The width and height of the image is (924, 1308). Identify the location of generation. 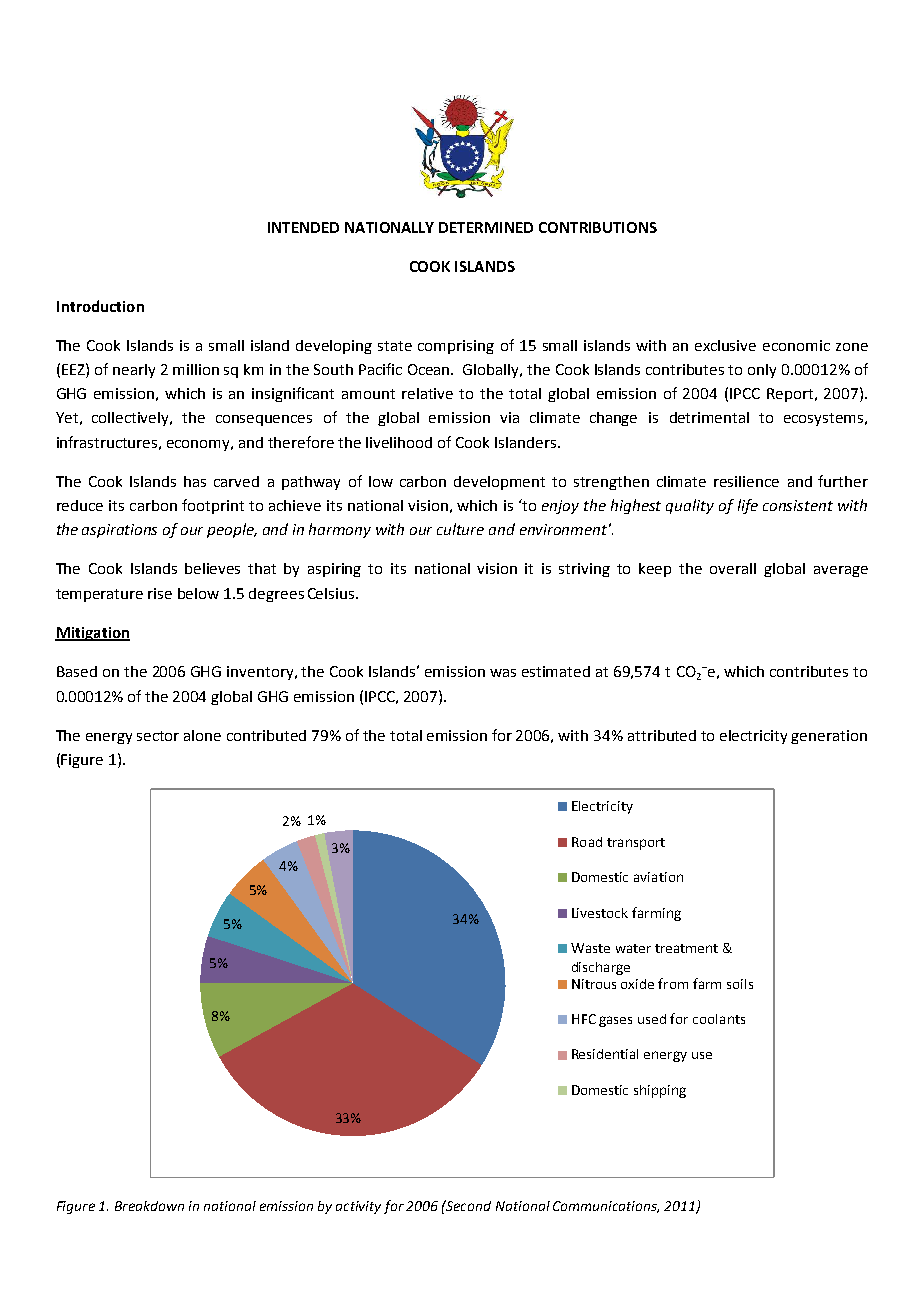
(829, 737).
